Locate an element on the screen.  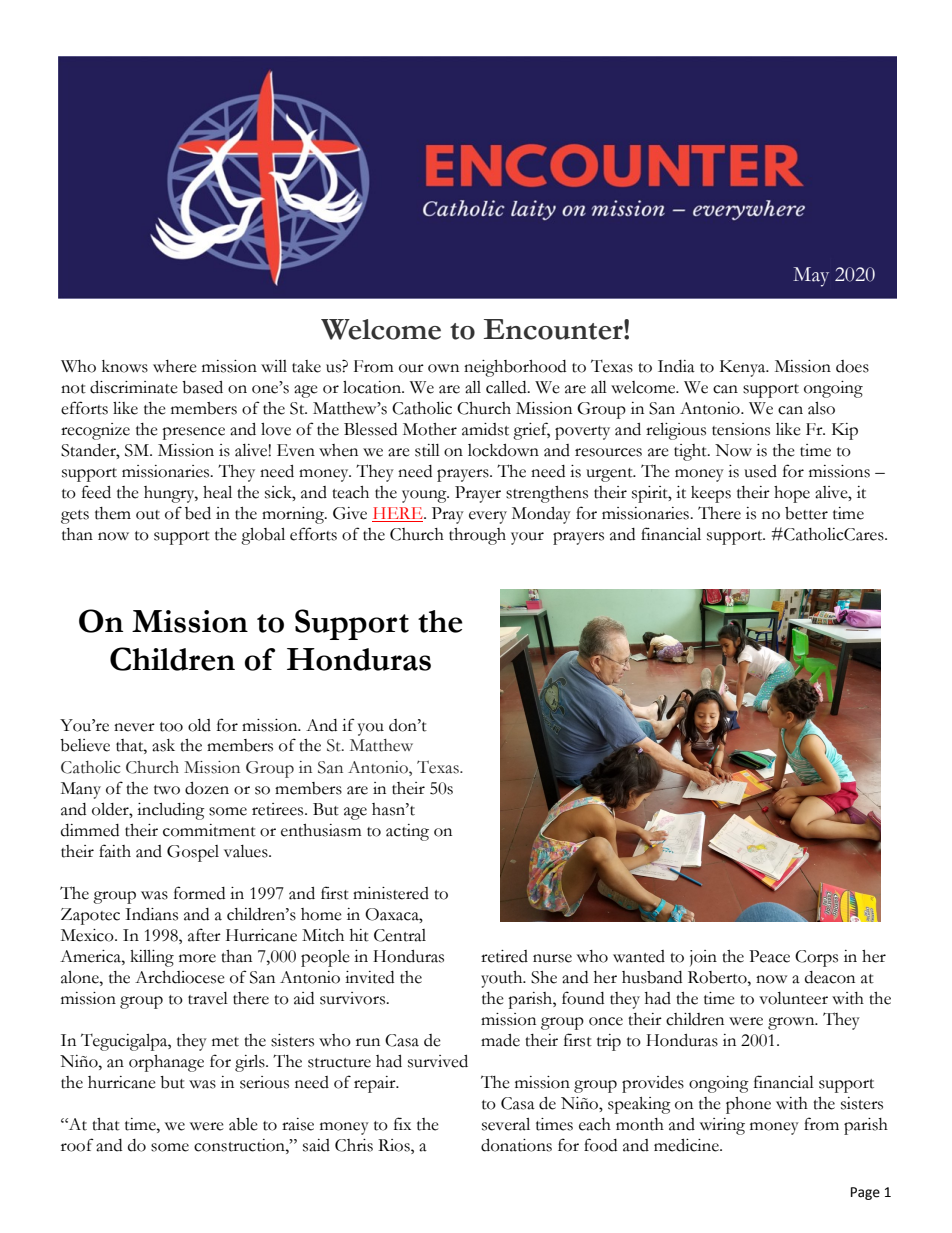
through is located at coordinates (477, 536).
